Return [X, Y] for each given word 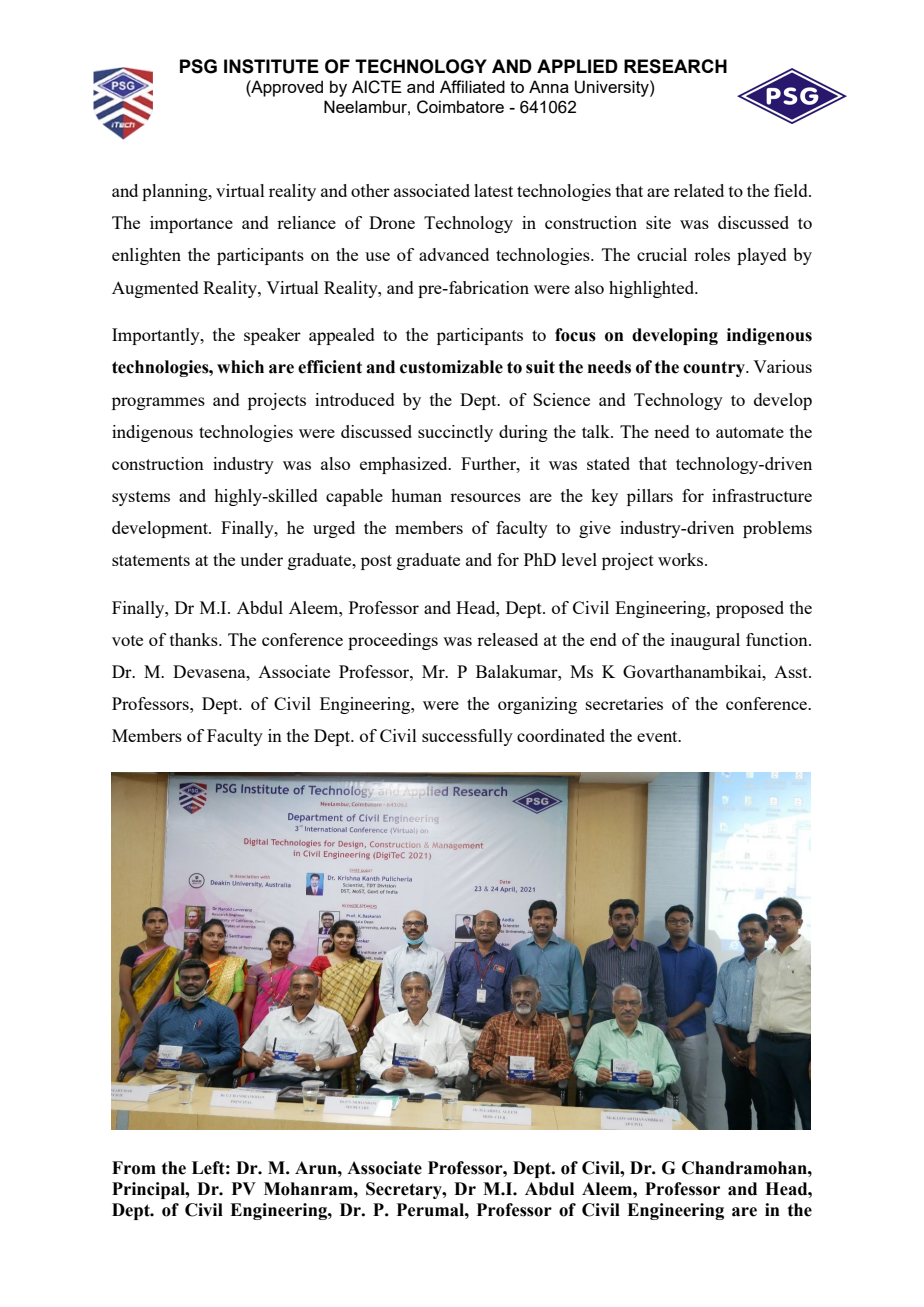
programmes [158, 403]
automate [750, 432]
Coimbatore [460, 107]
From [134, 1168]
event [658, 736]
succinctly [455, 433]
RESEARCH [675, 66]
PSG [198, 66]
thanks [195, 639]
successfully [467, 737]
